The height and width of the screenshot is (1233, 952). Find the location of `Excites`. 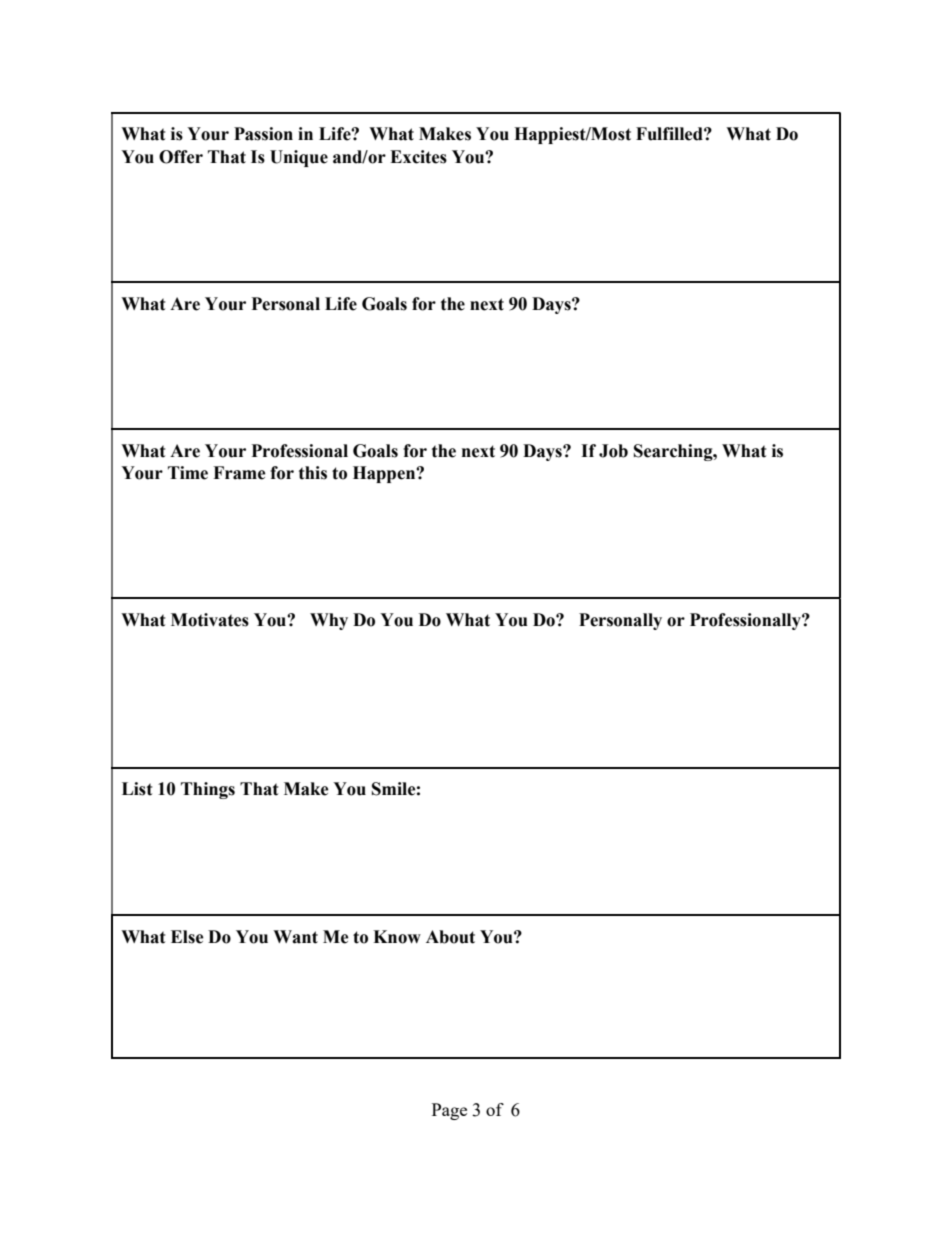

Excites is located at coordinates (418, 157).
